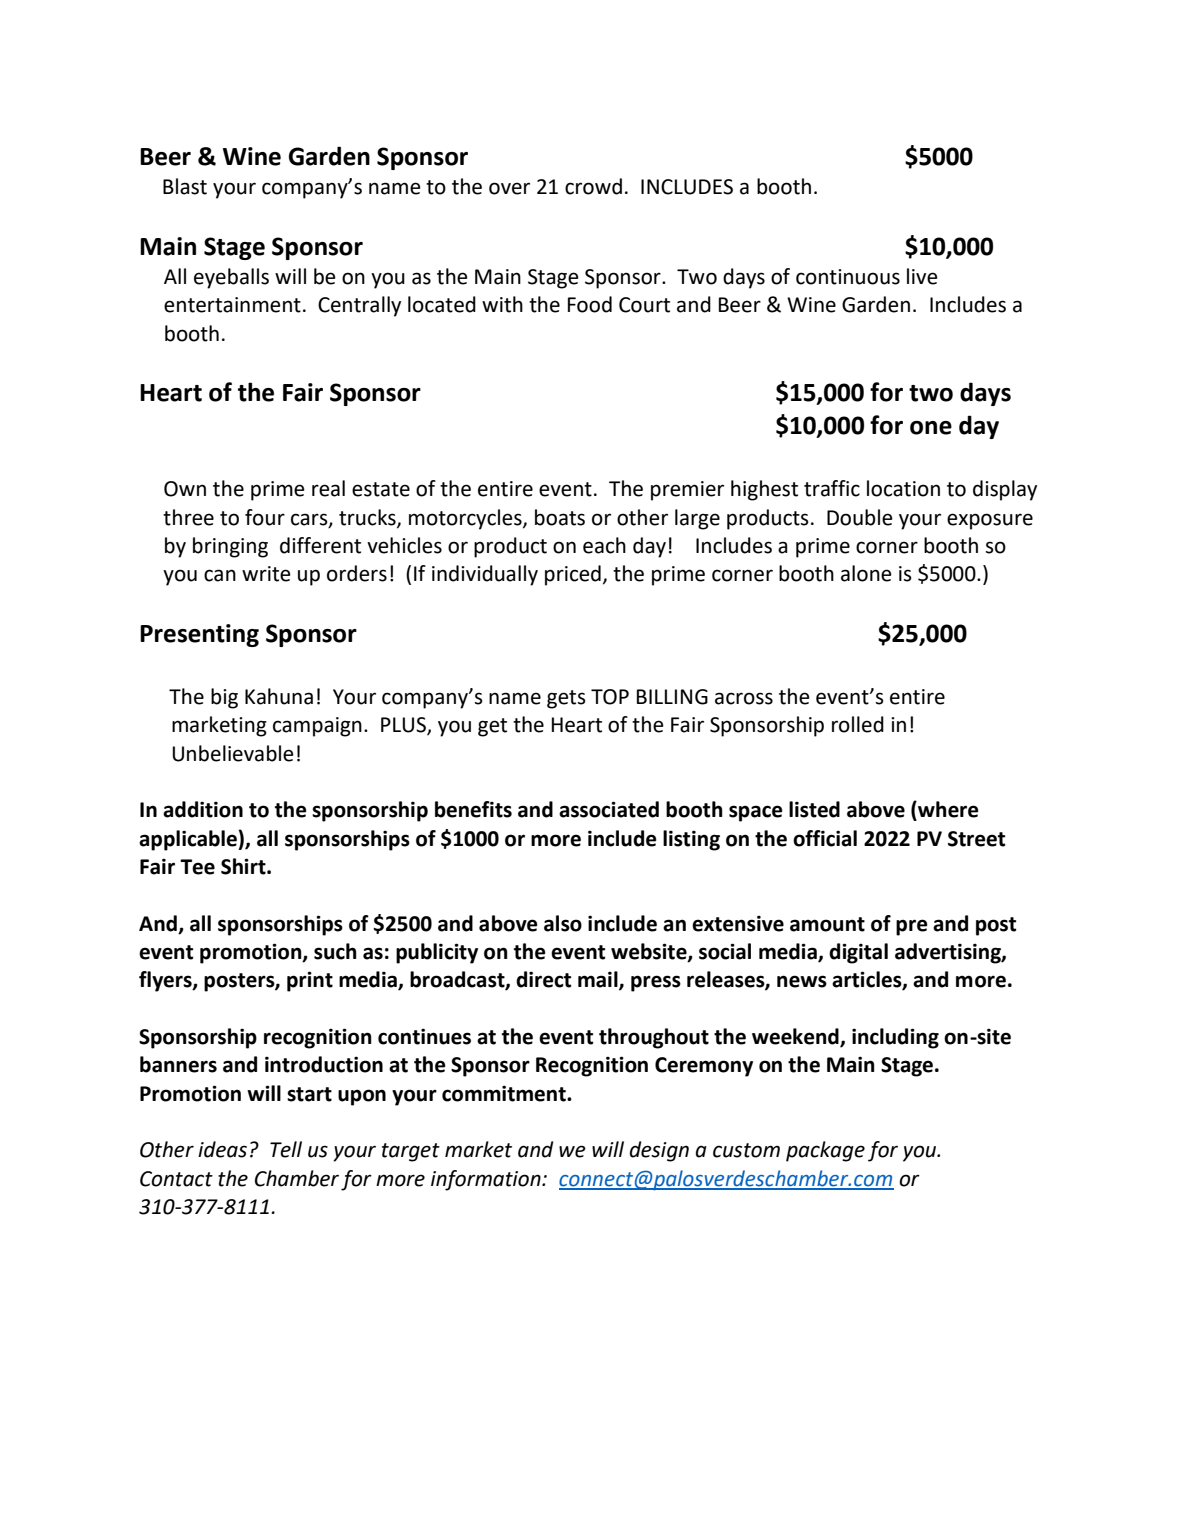 Image resolution: width=1183 pixels, height=1531 pixels. What do you see at coordinates (593, 186) in the page?
I see `crowd` at bounding box center [593, 186].
